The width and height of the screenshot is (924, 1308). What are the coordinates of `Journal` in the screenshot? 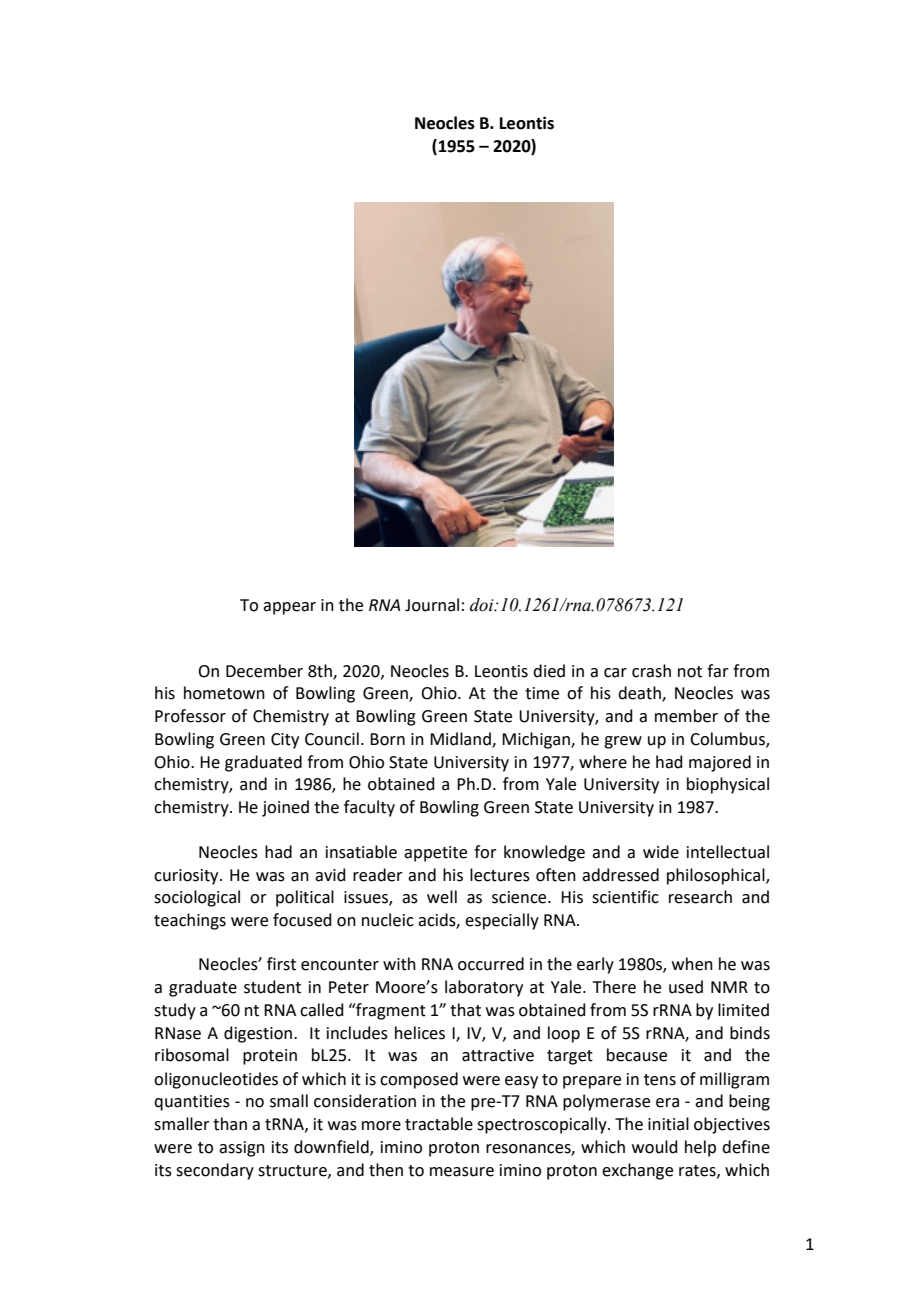 It's located at (432, 605).
